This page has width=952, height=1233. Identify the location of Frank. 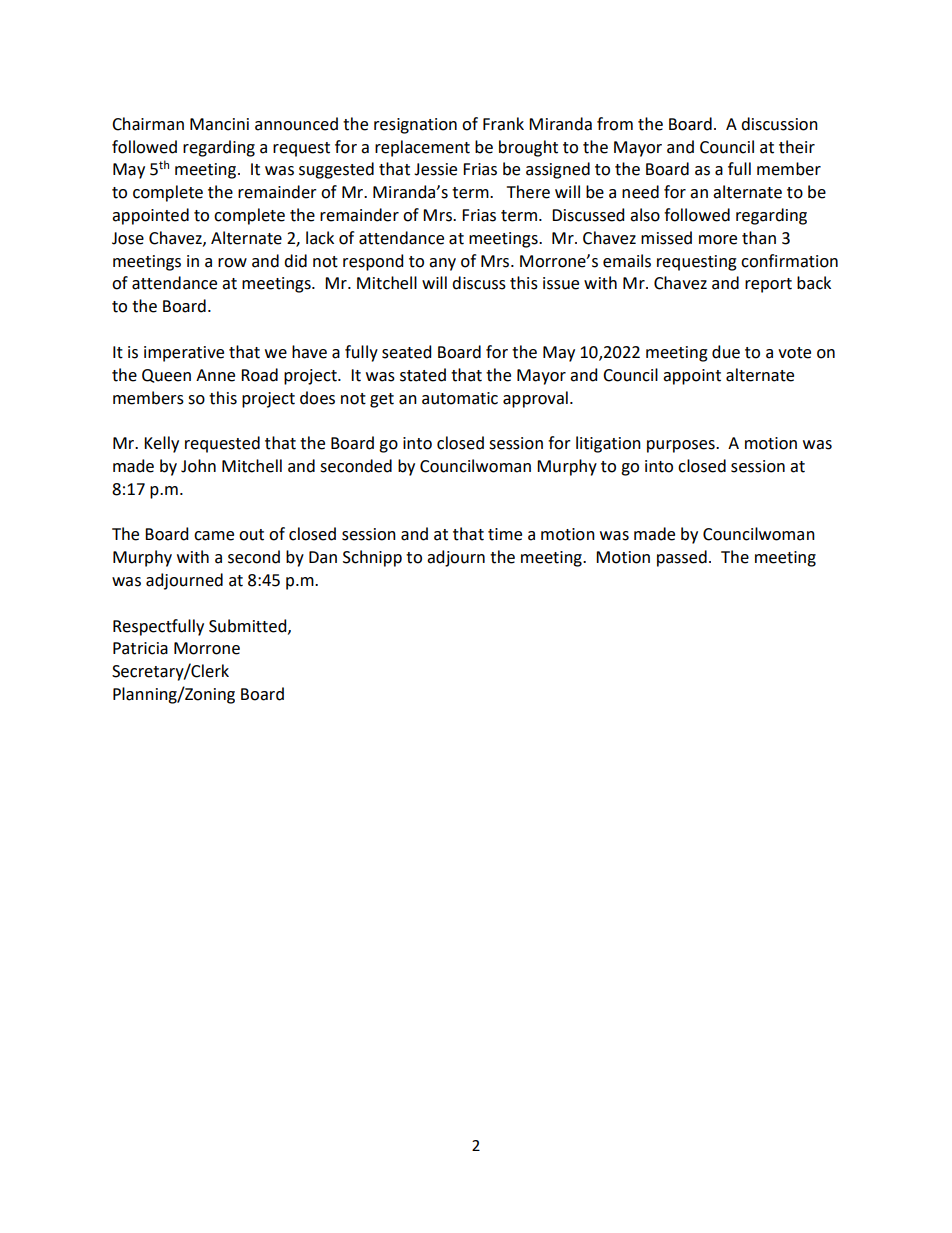
(503, 124).
